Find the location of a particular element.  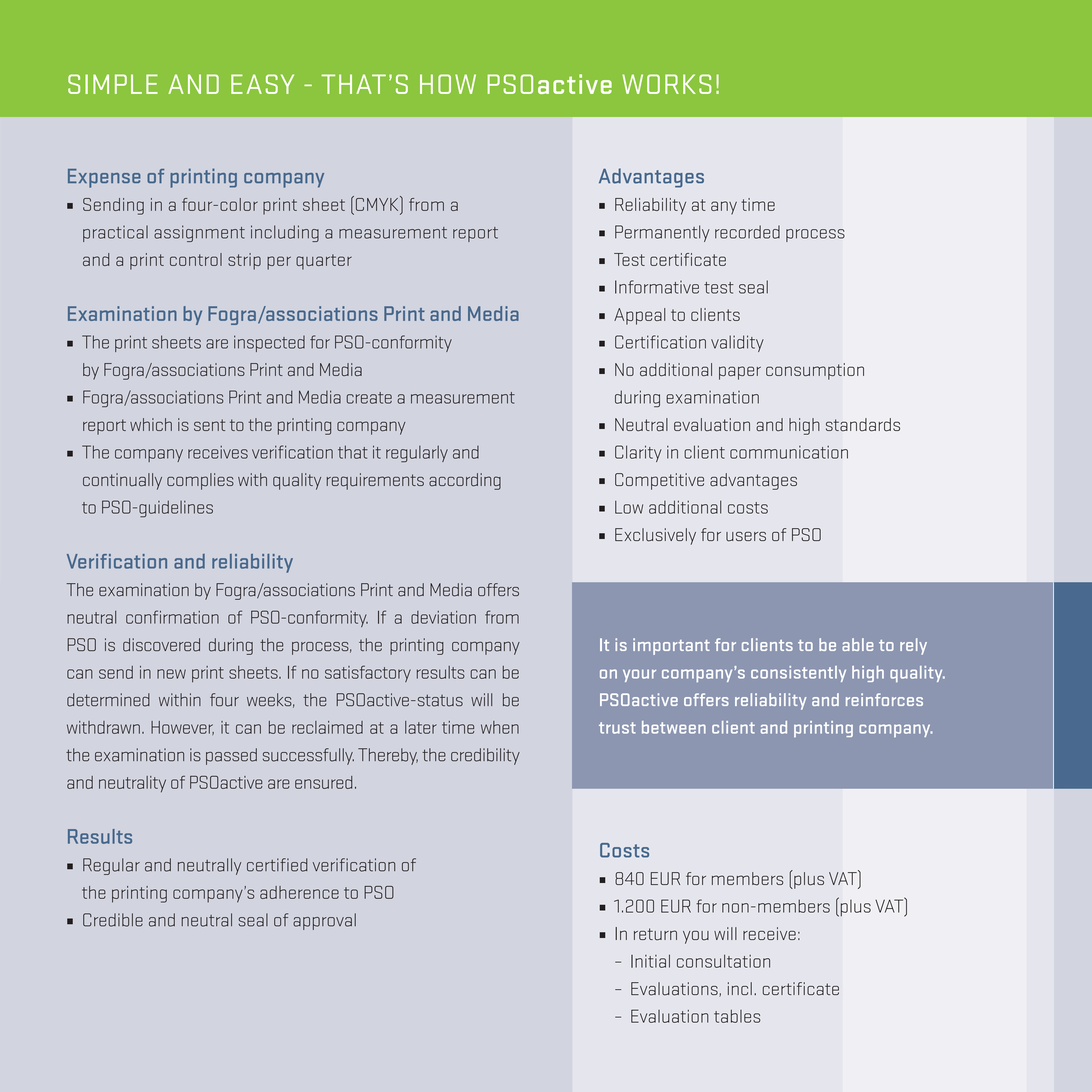

according is located at coordinates (465, 481).
